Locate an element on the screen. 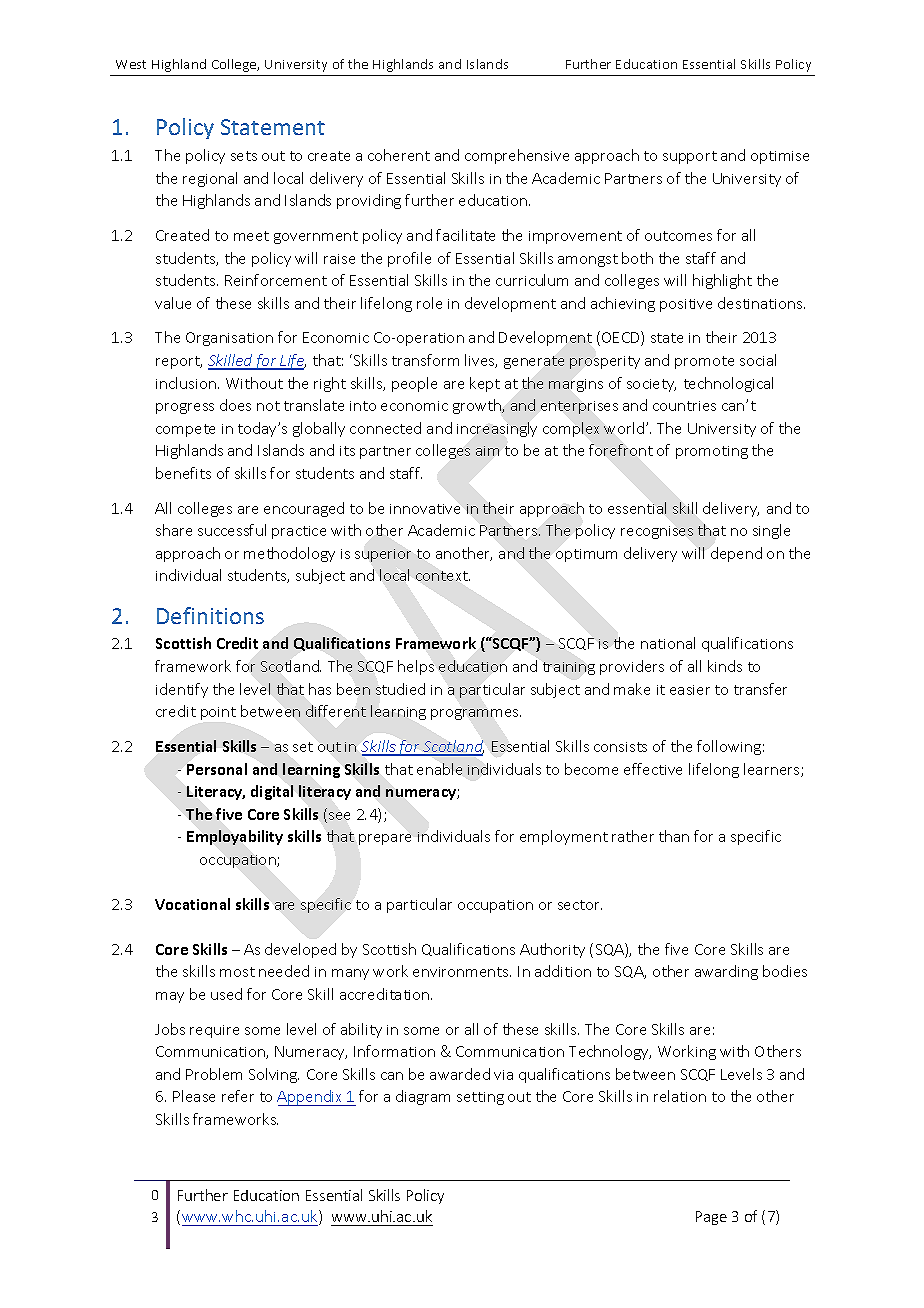  coherent is located at coordinates (399, 155).
